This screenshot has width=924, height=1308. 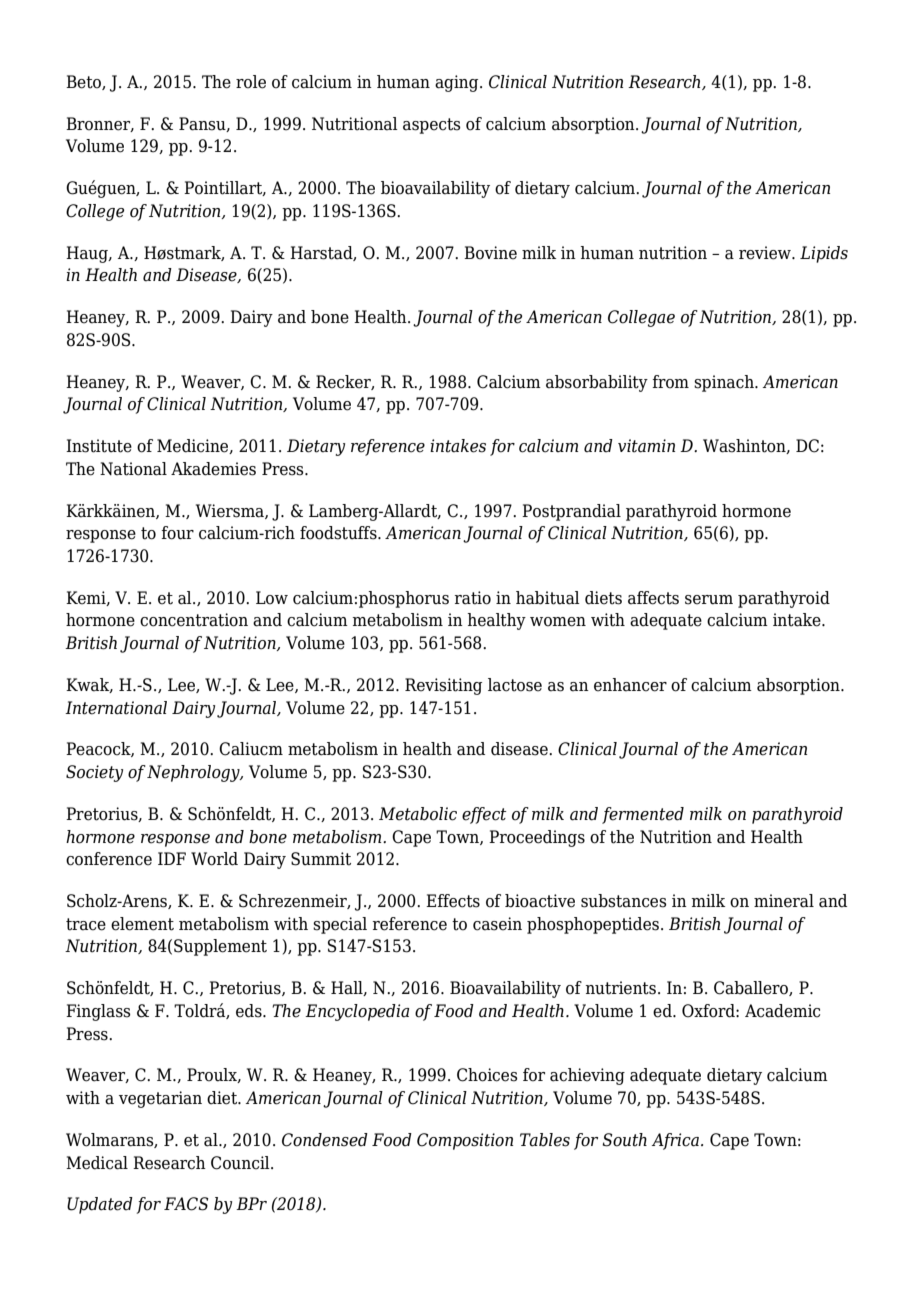 What do you see at coordinates (766, 253) in the screenshot?
I see `review` at bounding box center [766, 253].
